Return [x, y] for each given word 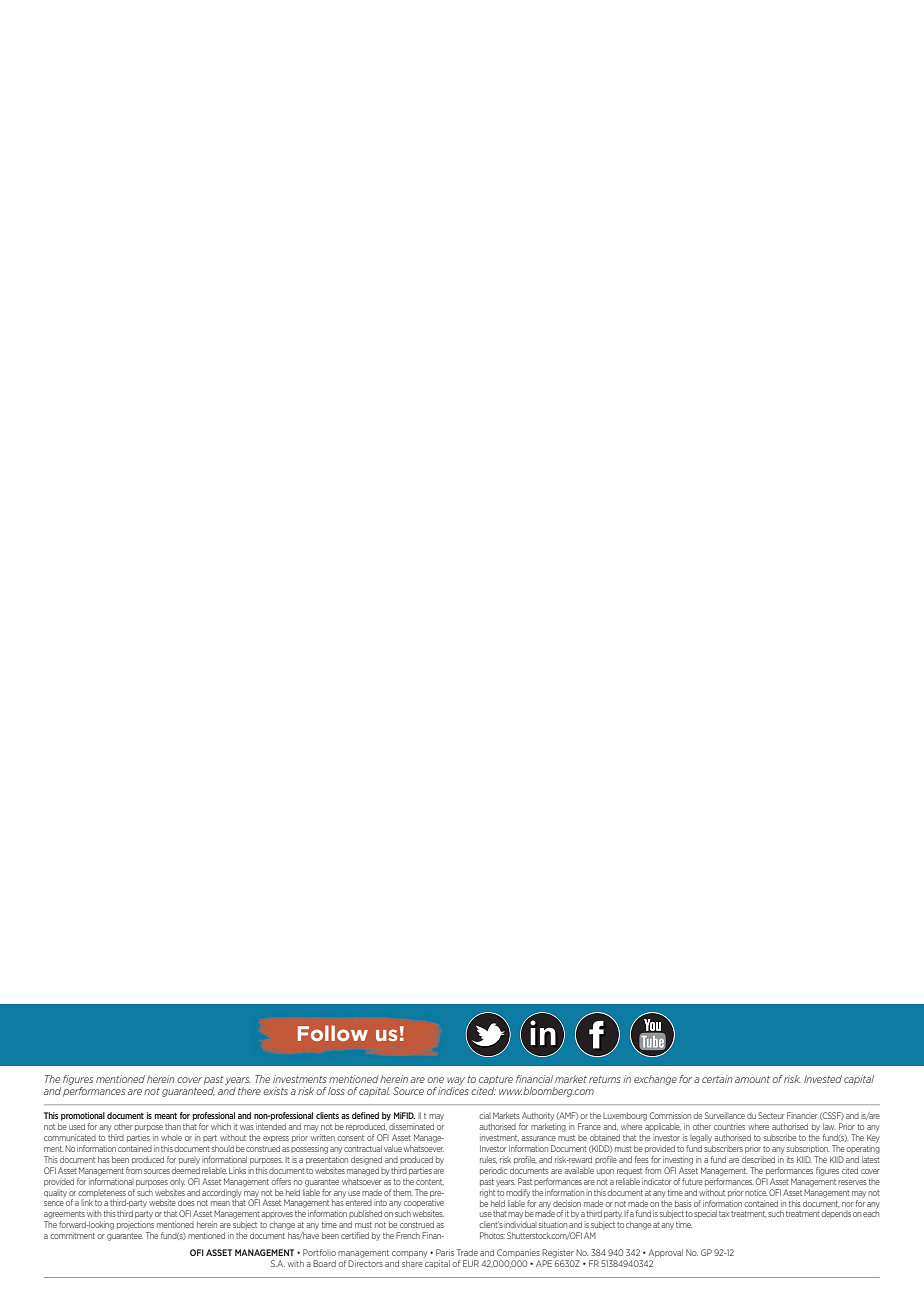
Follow [333, 1033]
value [393, 1148]
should [223, 1148]
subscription [808, 1149]
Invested [823, 1079]
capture [496, 1080]
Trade [467, 1252]
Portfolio [319, 1252]
